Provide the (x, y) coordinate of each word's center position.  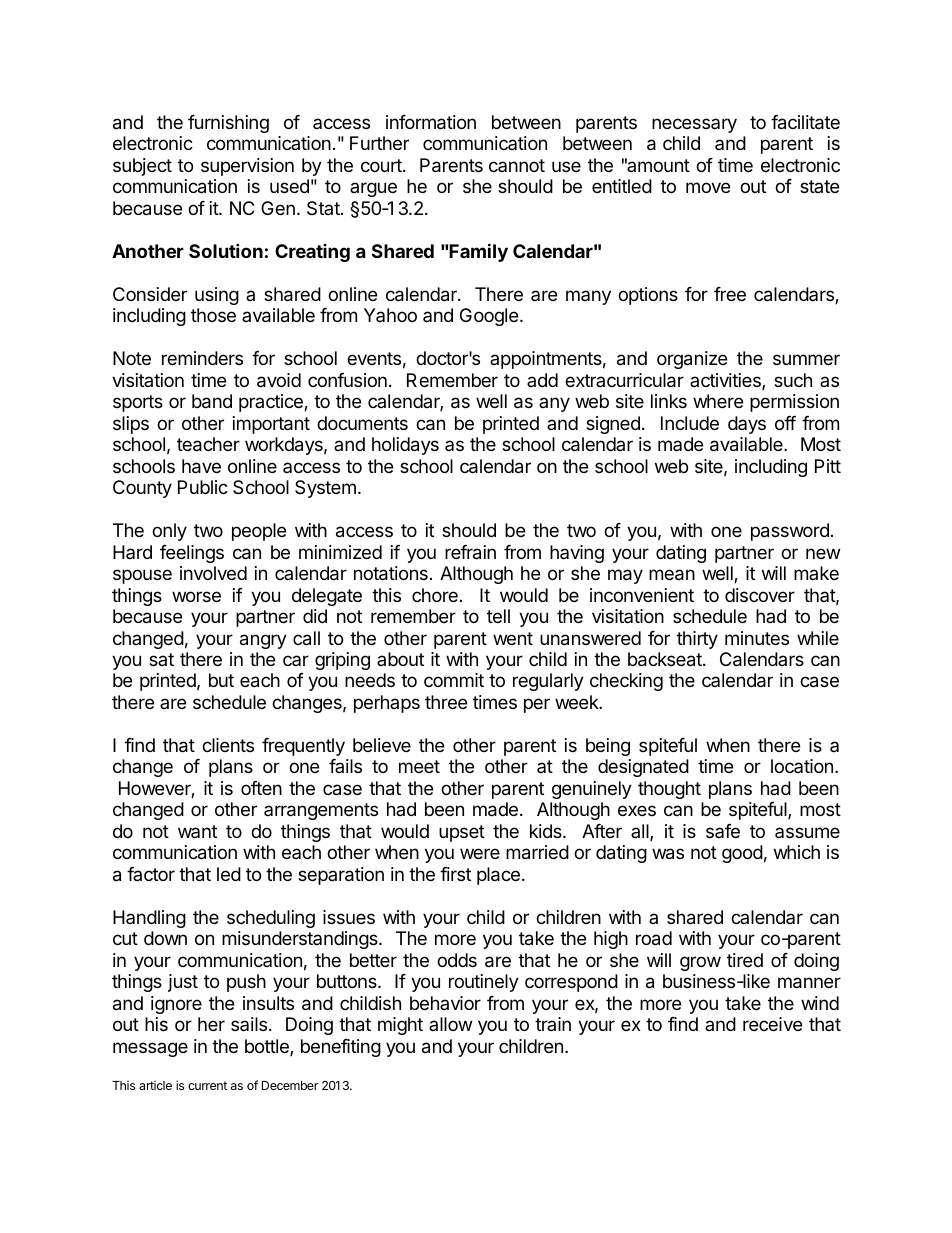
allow (450, 1024)
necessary (694, 125)
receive (772, 1024)
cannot (517, 165)
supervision (247, 167)
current (207, 1085)
